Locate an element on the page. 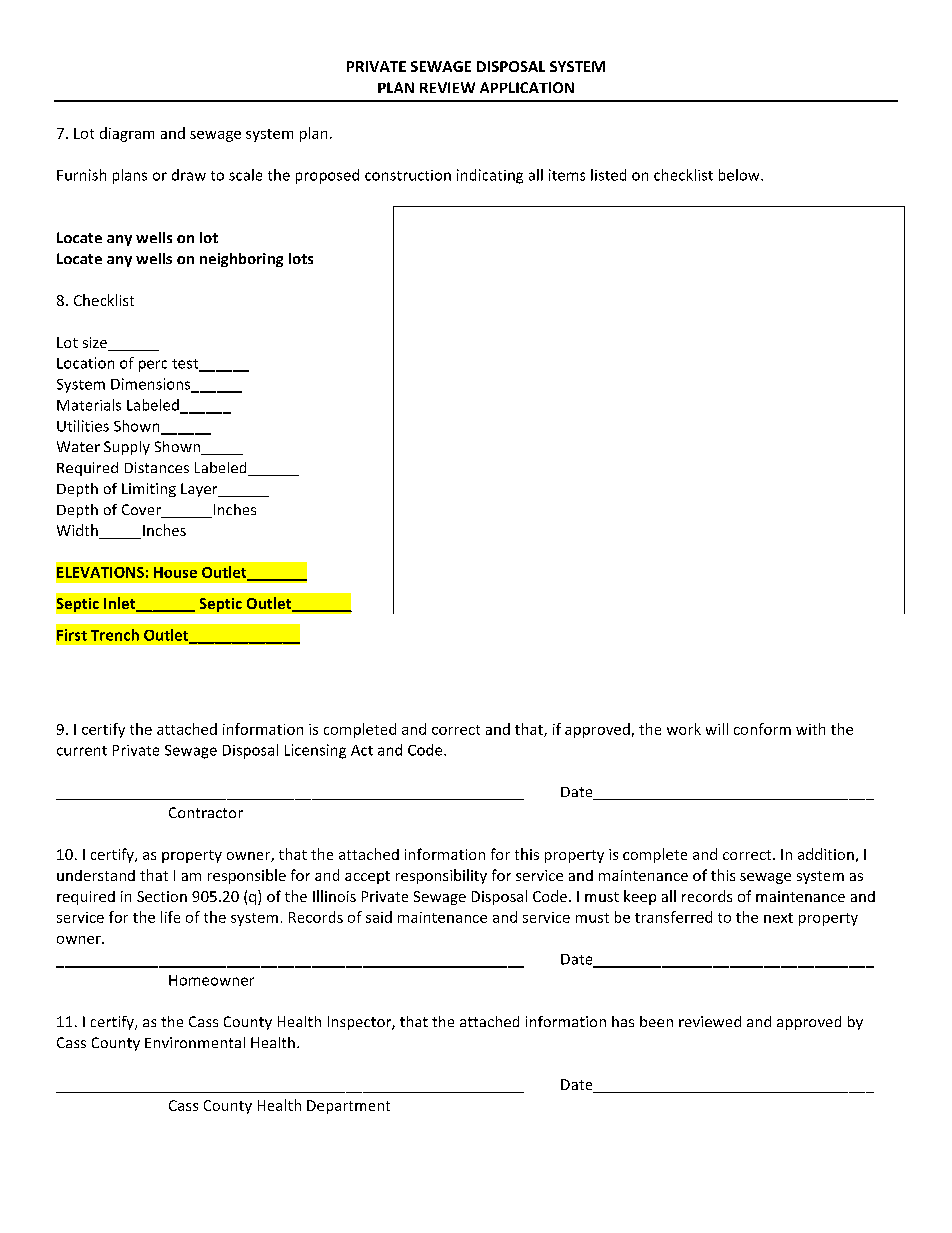 The image size is (952, 1233). listed is located at coordinates (608, 175).
